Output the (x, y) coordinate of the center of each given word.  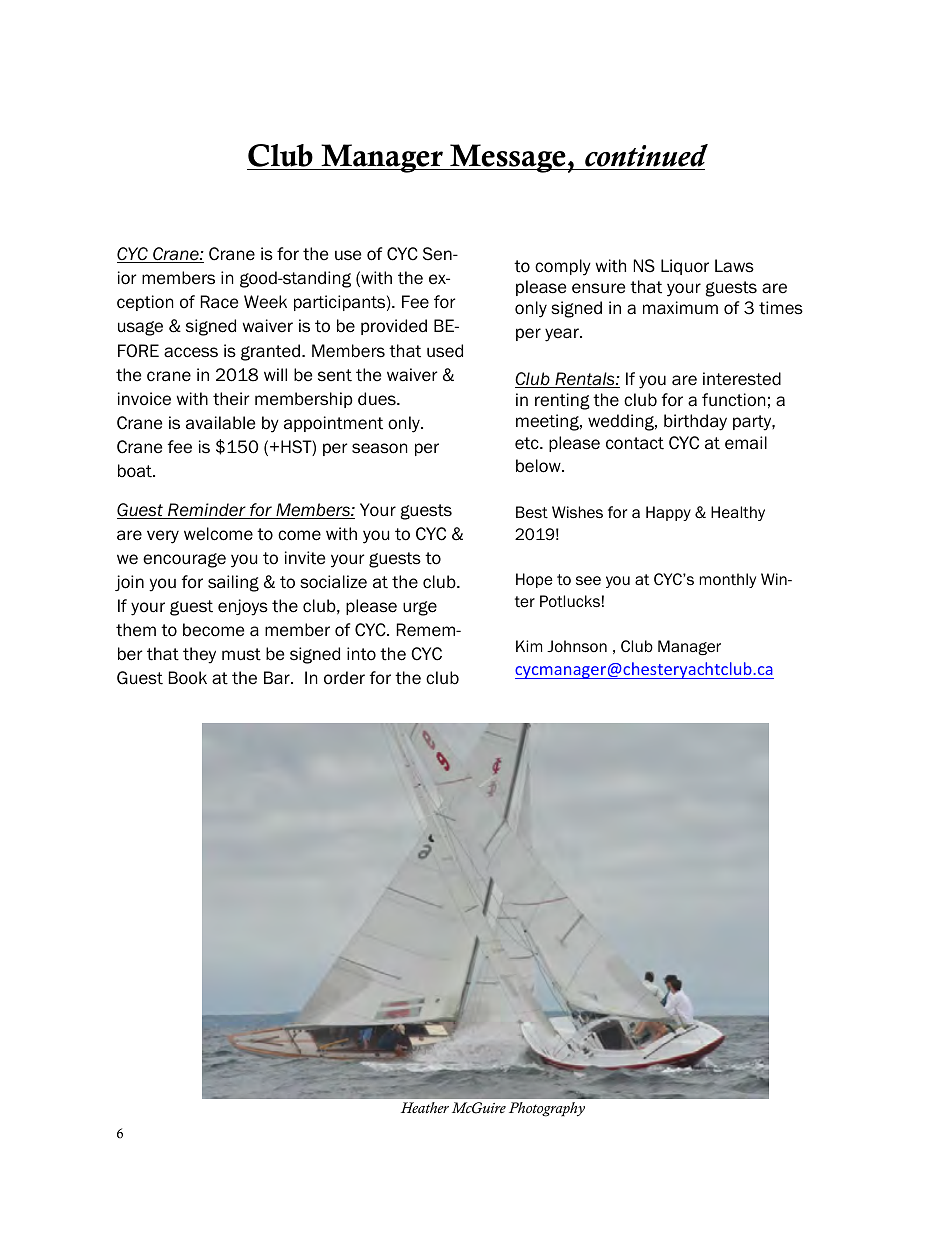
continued (646, 155)
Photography (547, 1109)
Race (219, 302)
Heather (425, 1107)
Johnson (577, 646)
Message (508, 158)
